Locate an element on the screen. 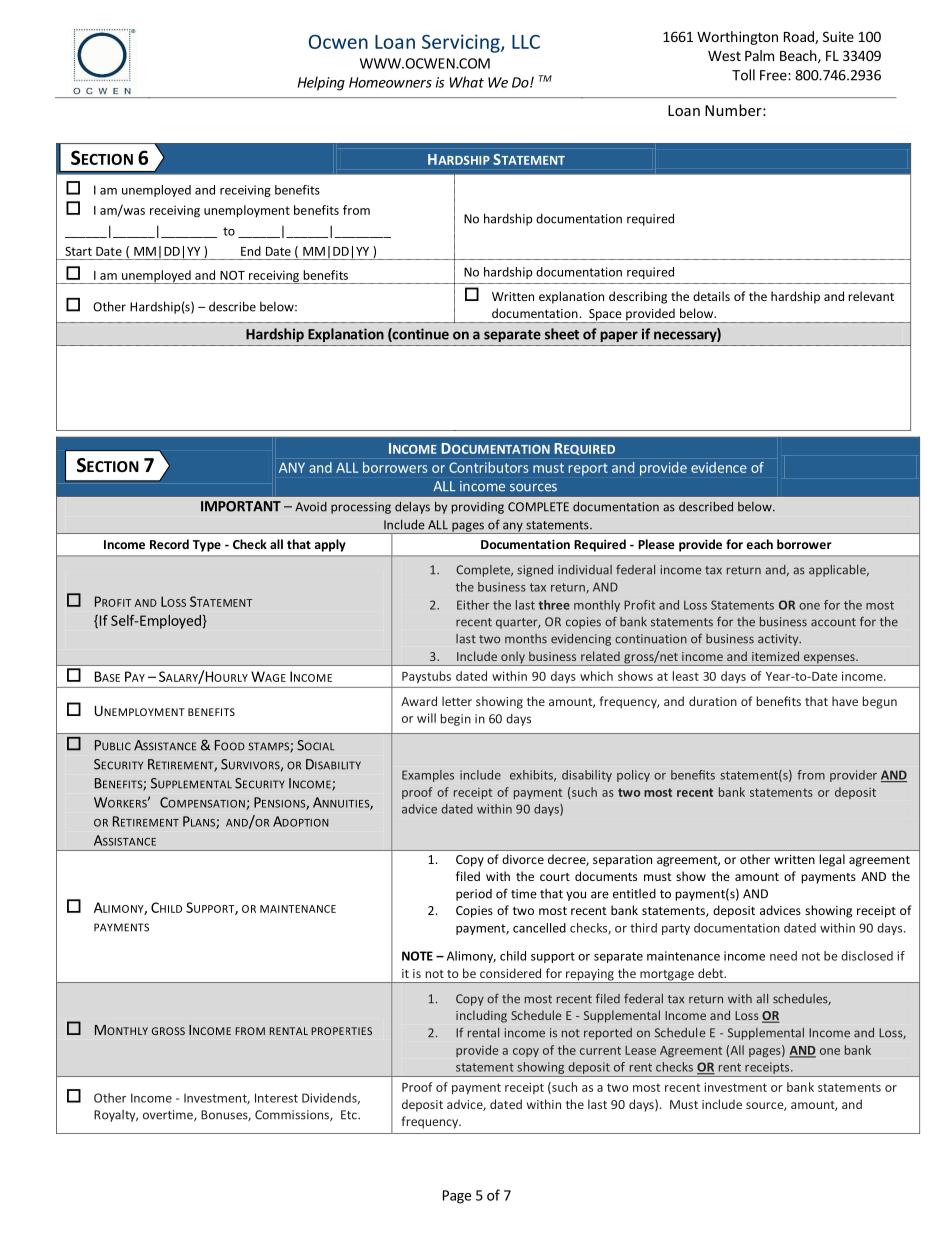 The width and height of the screenshot is (952, 1233). IMPORTANT is located at coordinates (241, 506).
